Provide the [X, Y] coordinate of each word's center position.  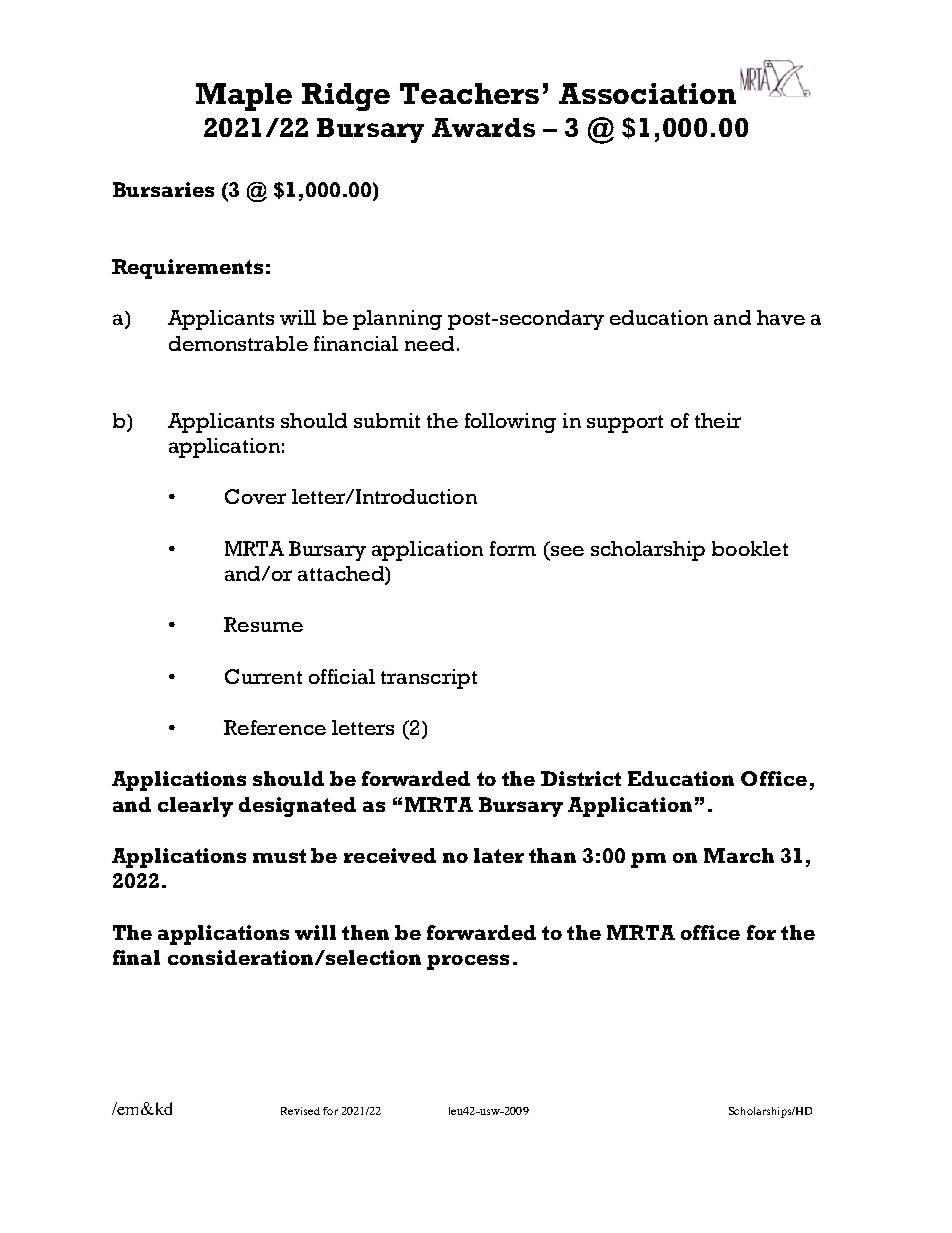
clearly [195, 807]
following [510, 423]
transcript [429, 679]
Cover [255, 496]
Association [647, 93]
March [739, 855]
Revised [300, 1111]
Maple [244, 97]
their [718, 420]
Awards [483, 127]
